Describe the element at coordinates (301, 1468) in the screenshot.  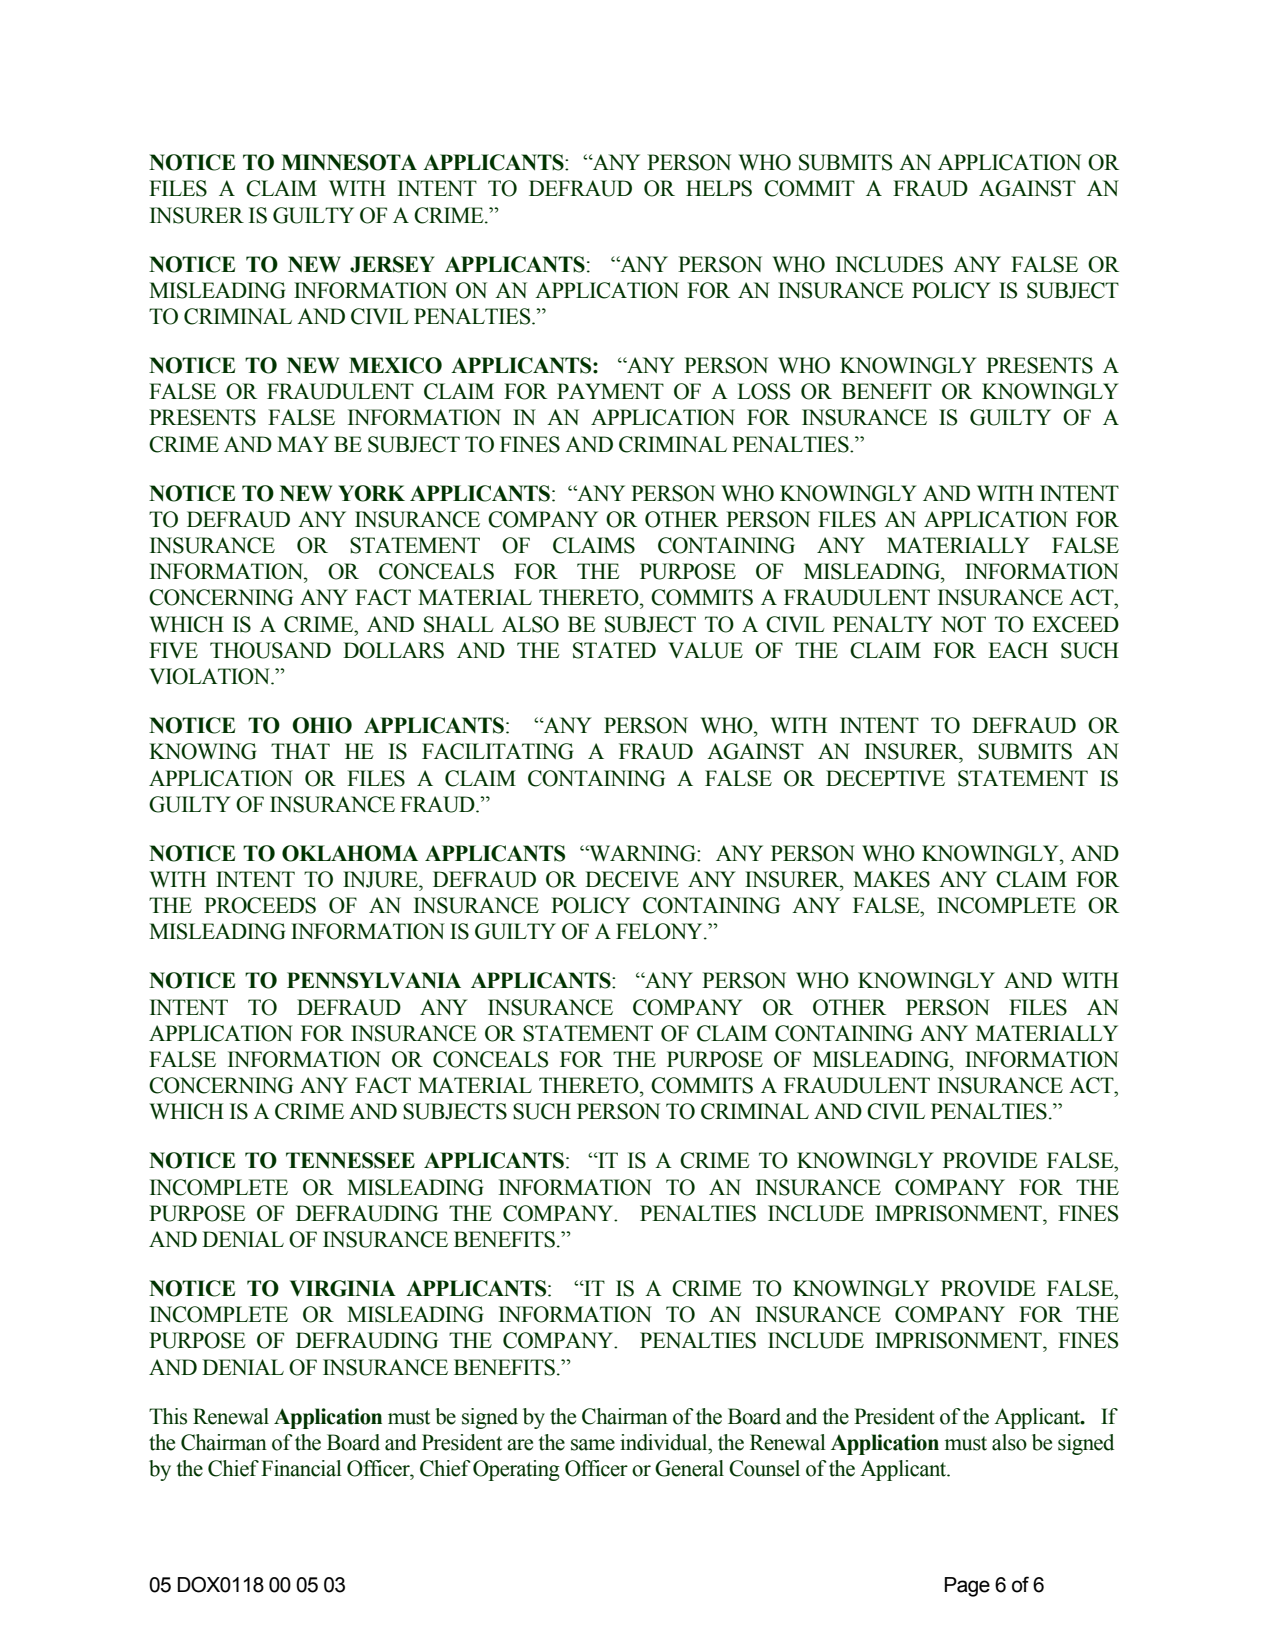
I see `Financial` at that location.
